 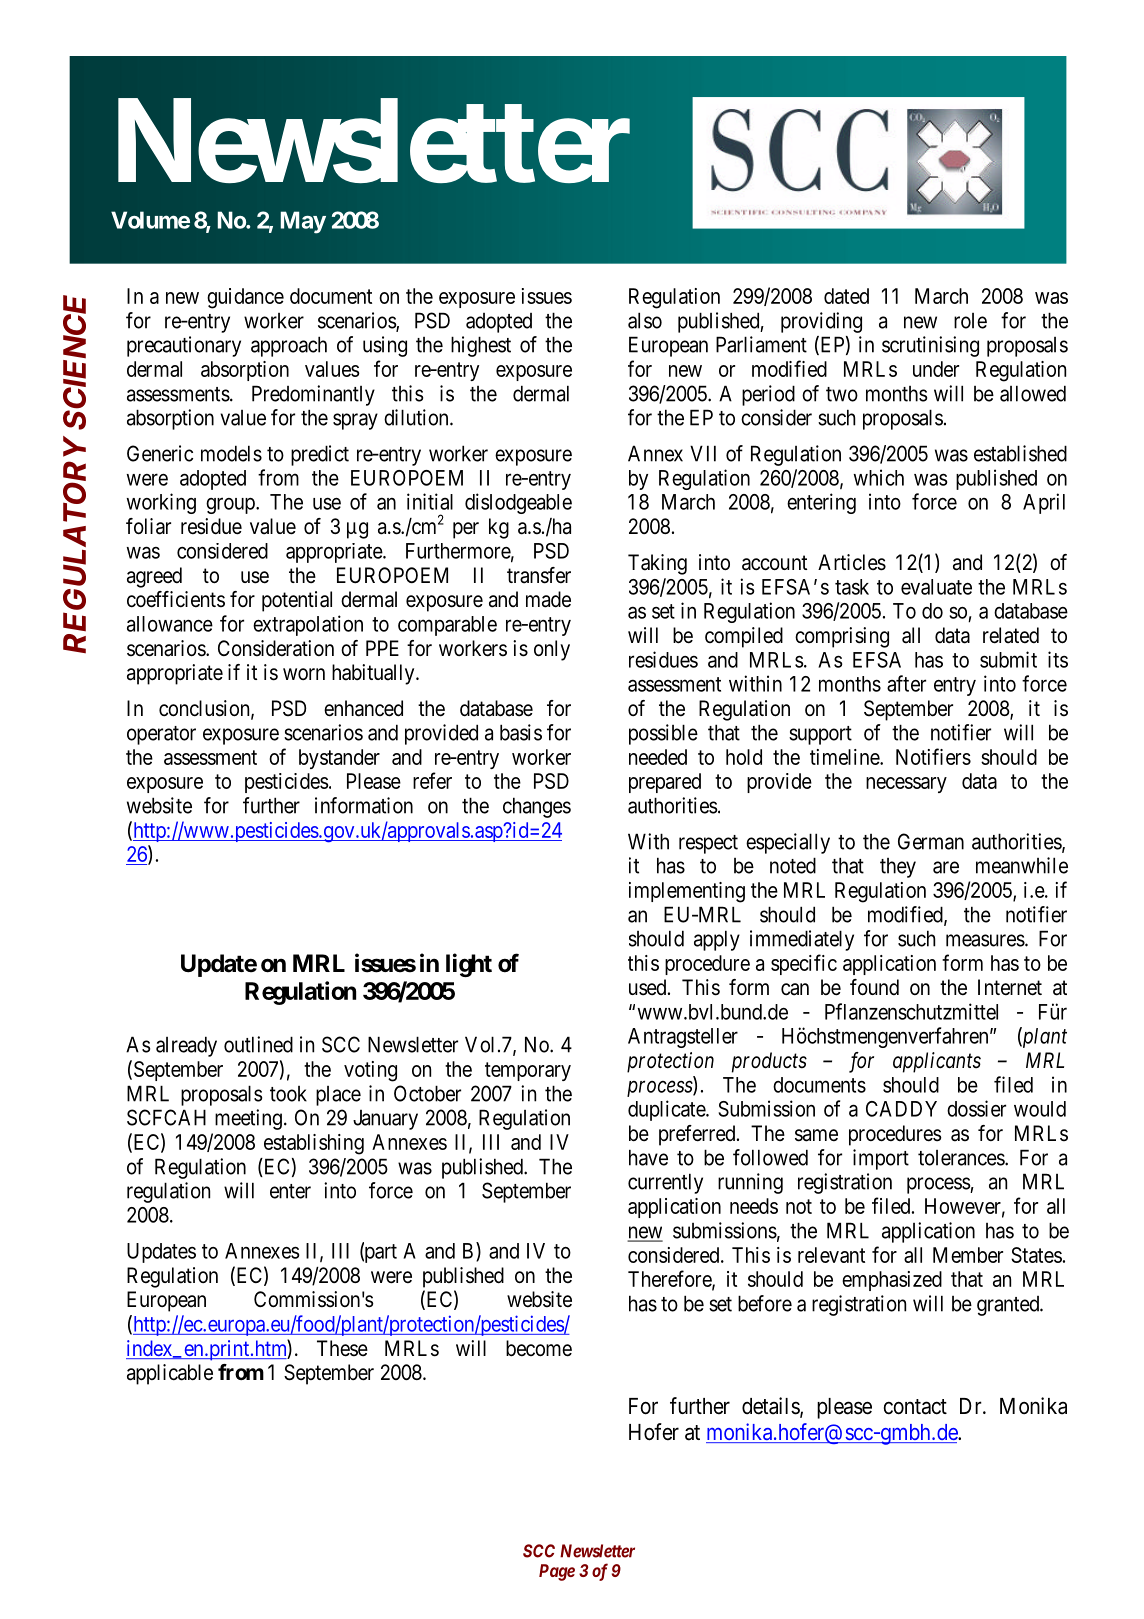 What do you see at coordinates (552, 650) in the screenshot?
I see `only` at bounding box center [552, 650].
